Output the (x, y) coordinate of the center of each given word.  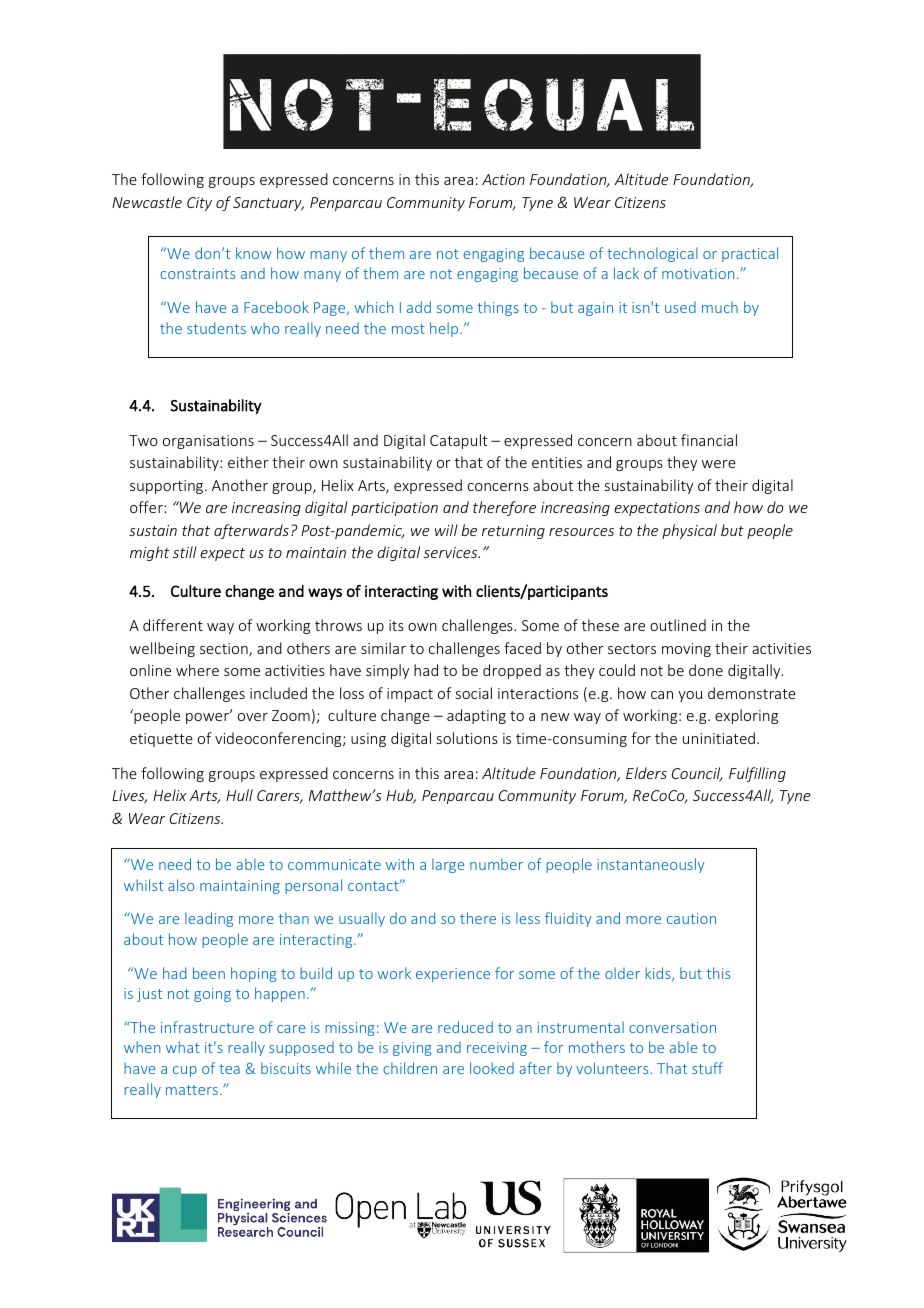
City (199, 204)
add (419, 307)
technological (652, 254)
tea (229, 1069)
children (410, 1068)
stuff (707, 1068)
